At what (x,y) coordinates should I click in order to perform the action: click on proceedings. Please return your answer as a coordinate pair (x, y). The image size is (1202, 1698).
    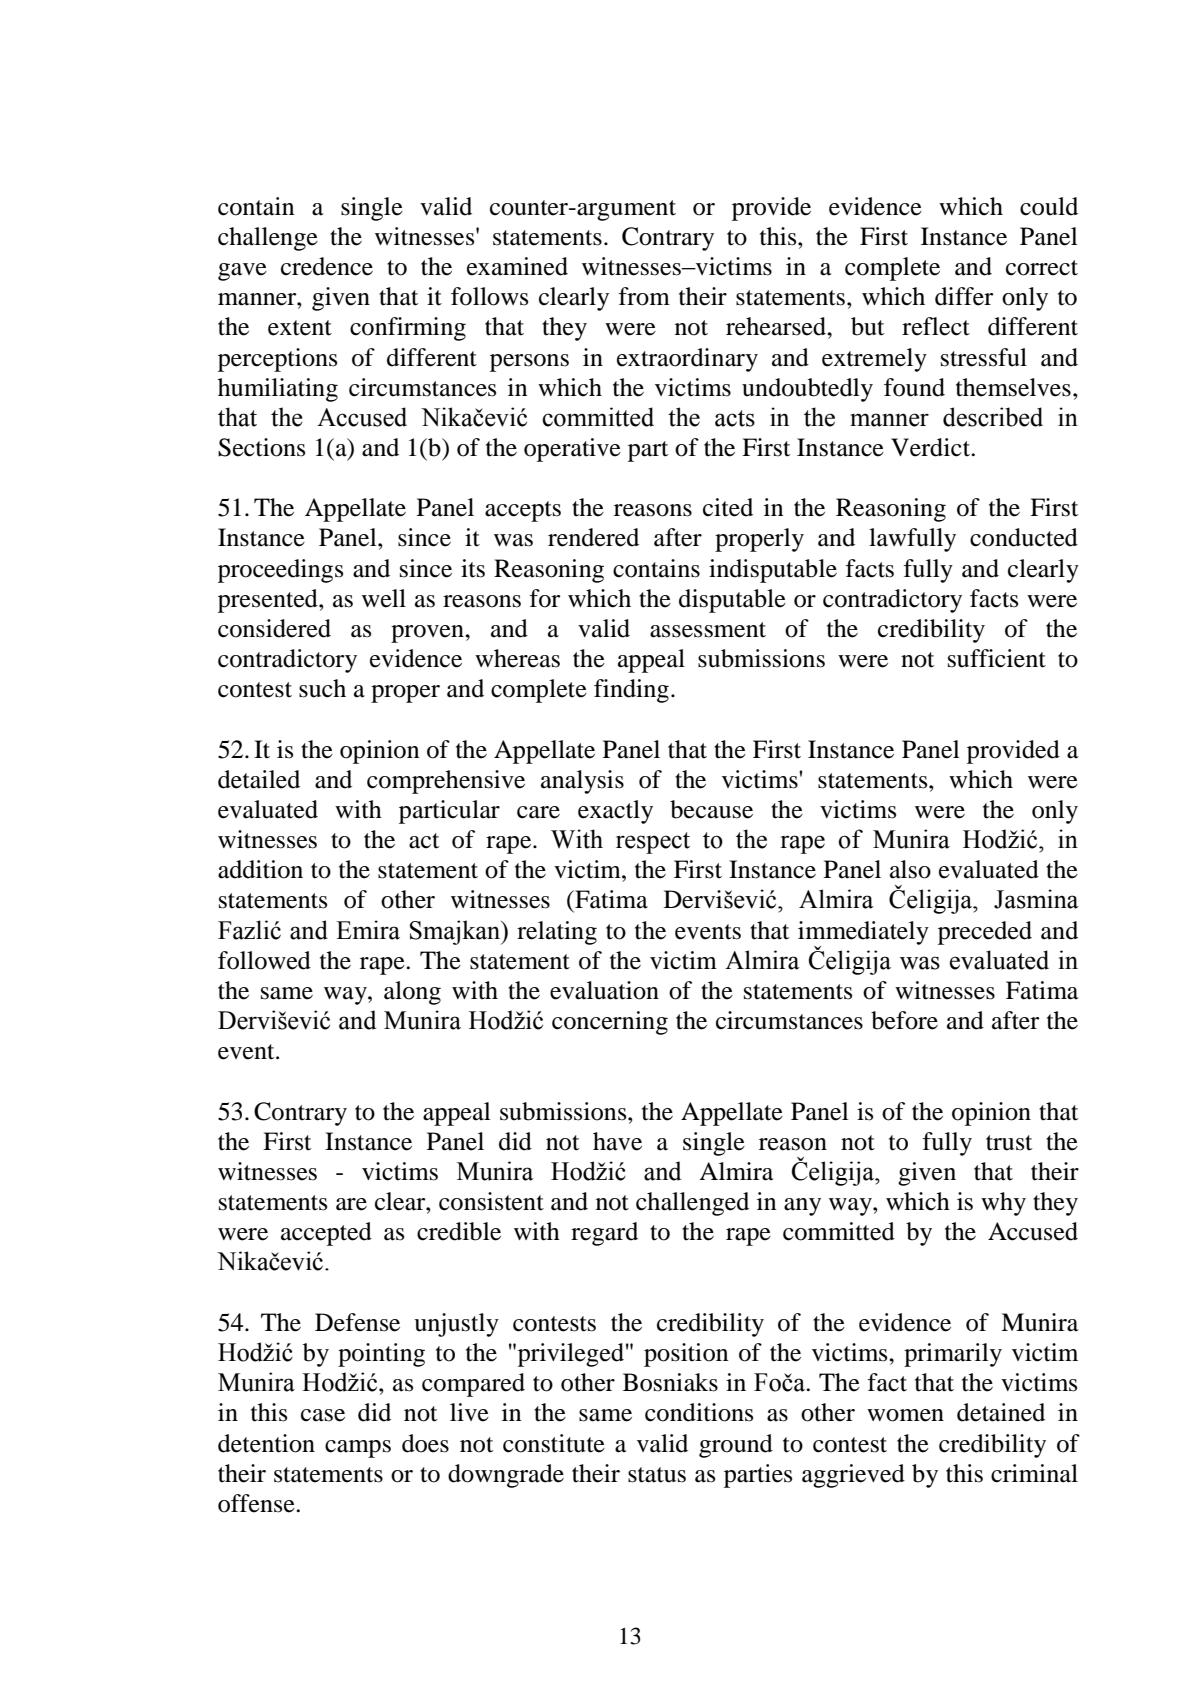
    Looking at the image, I should click on (280, 571).
